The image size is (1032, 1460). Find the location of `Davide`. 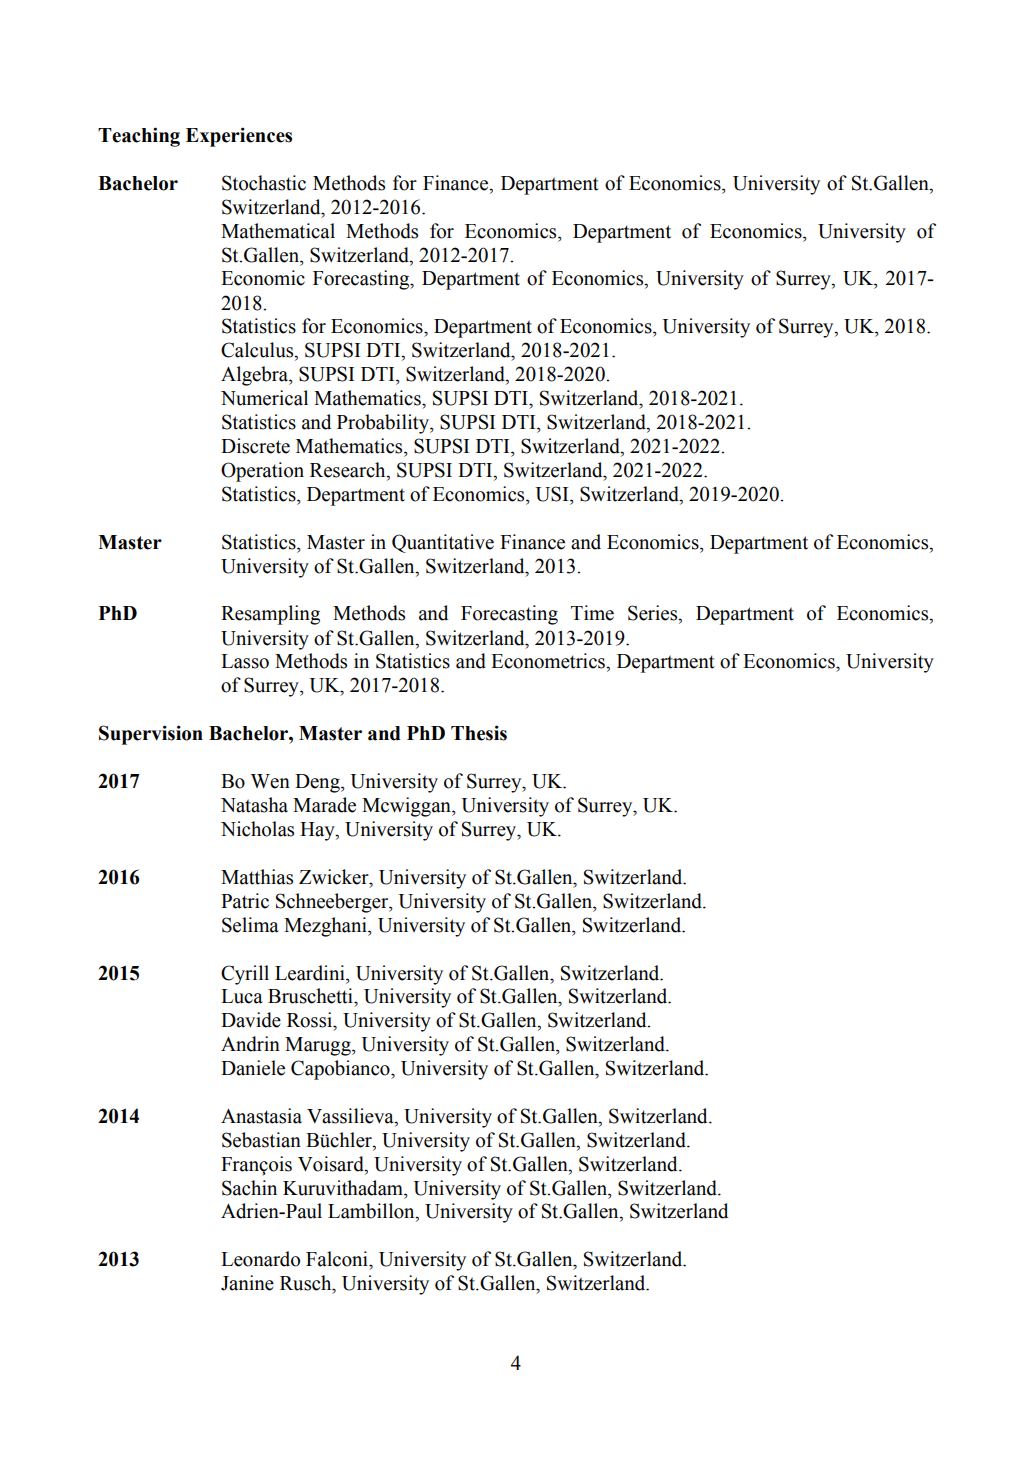

Davide is located at coordinates (251, 1020).
